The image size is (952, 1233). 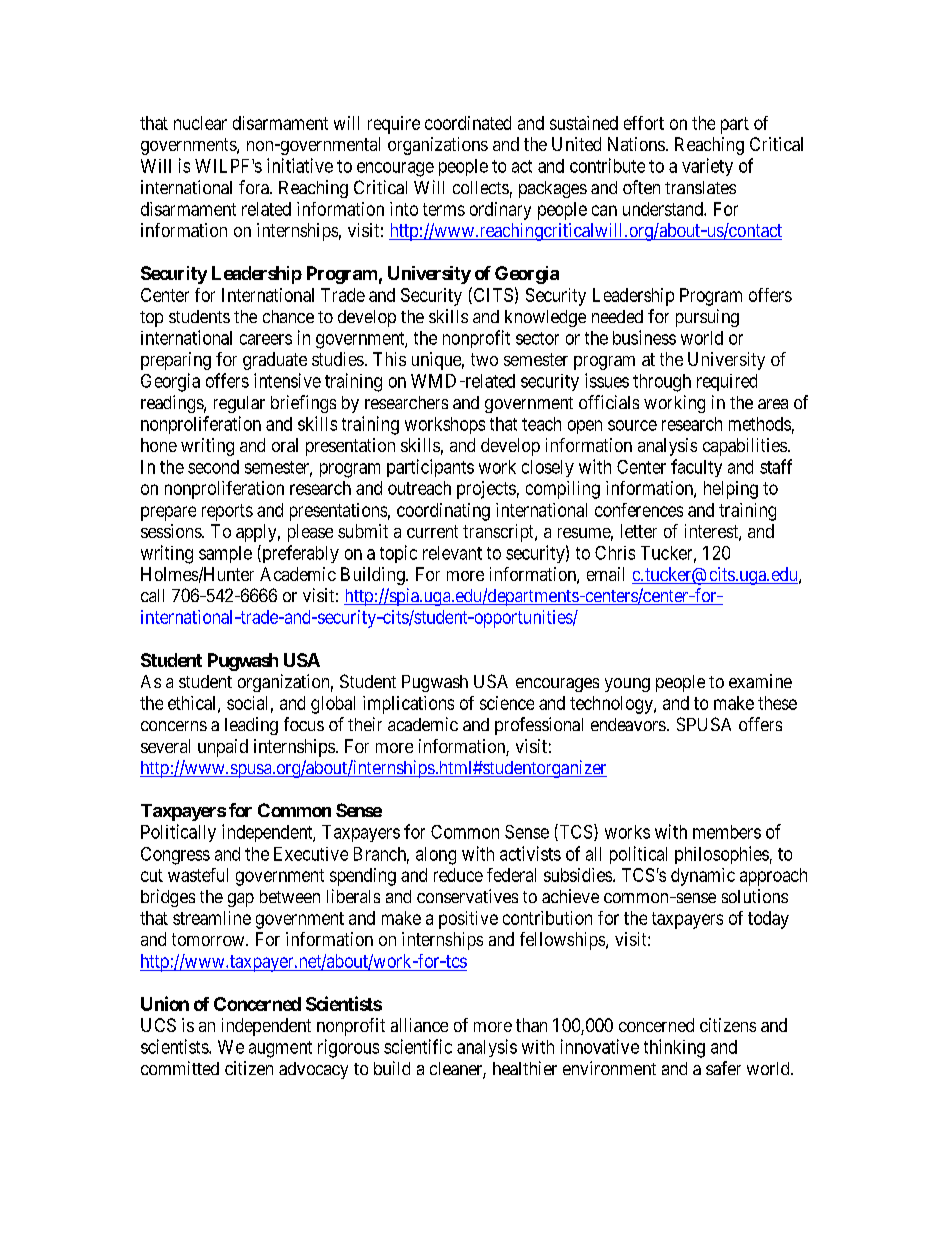 I want to click on reports, so click(x=227, y=512).
